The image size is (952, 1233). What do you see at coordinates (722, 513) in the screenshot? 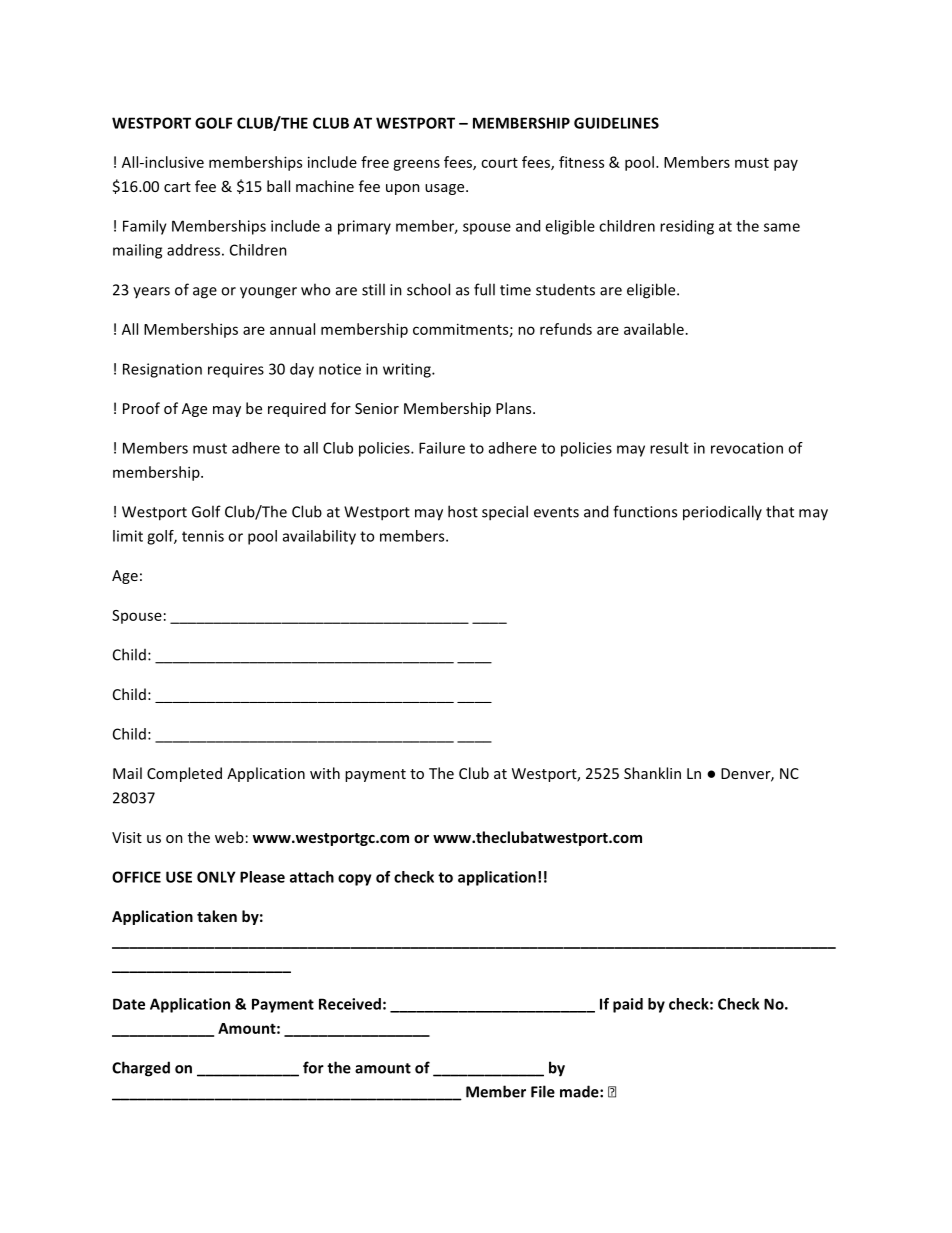
I see `periodically` at bounding box center [722, 513].
